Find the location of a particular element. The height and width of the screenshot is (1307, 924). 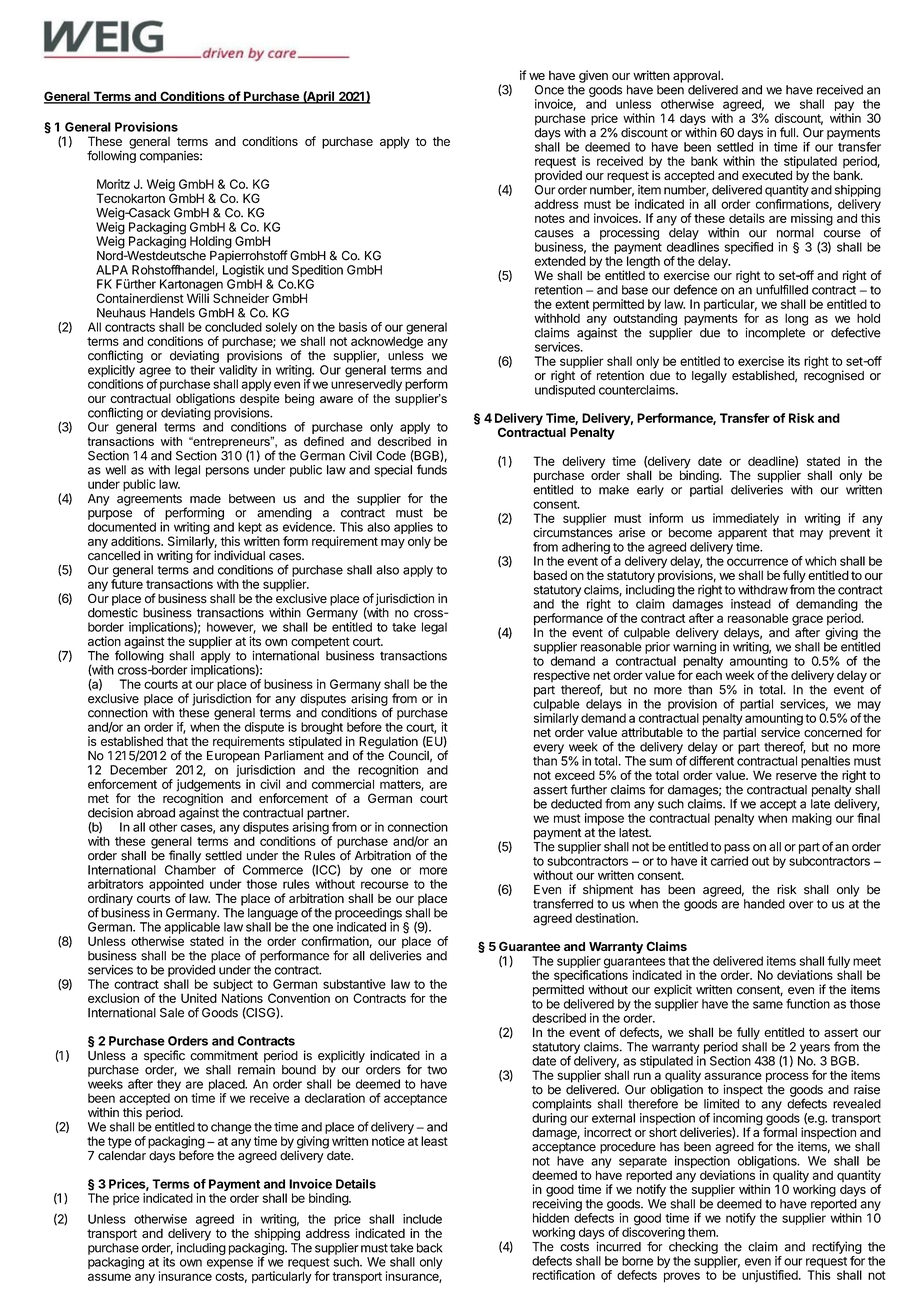

each is located at coordinates (709, 674).
